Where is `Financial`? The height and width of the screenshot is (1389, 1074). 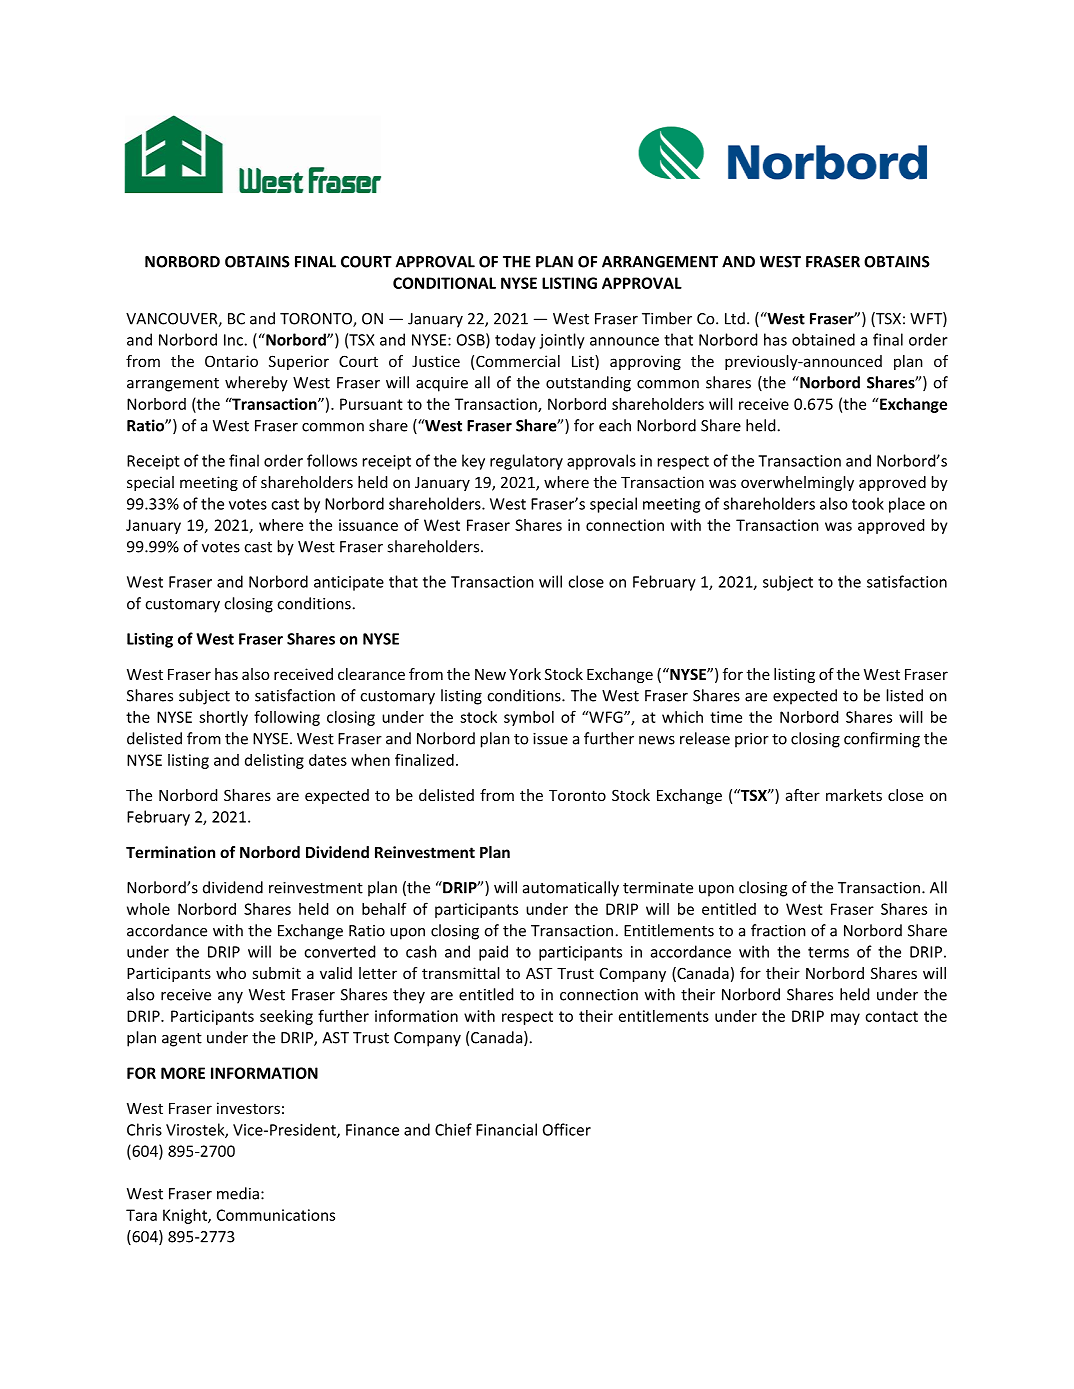
Financial is located at coordinates (506, 1129).
